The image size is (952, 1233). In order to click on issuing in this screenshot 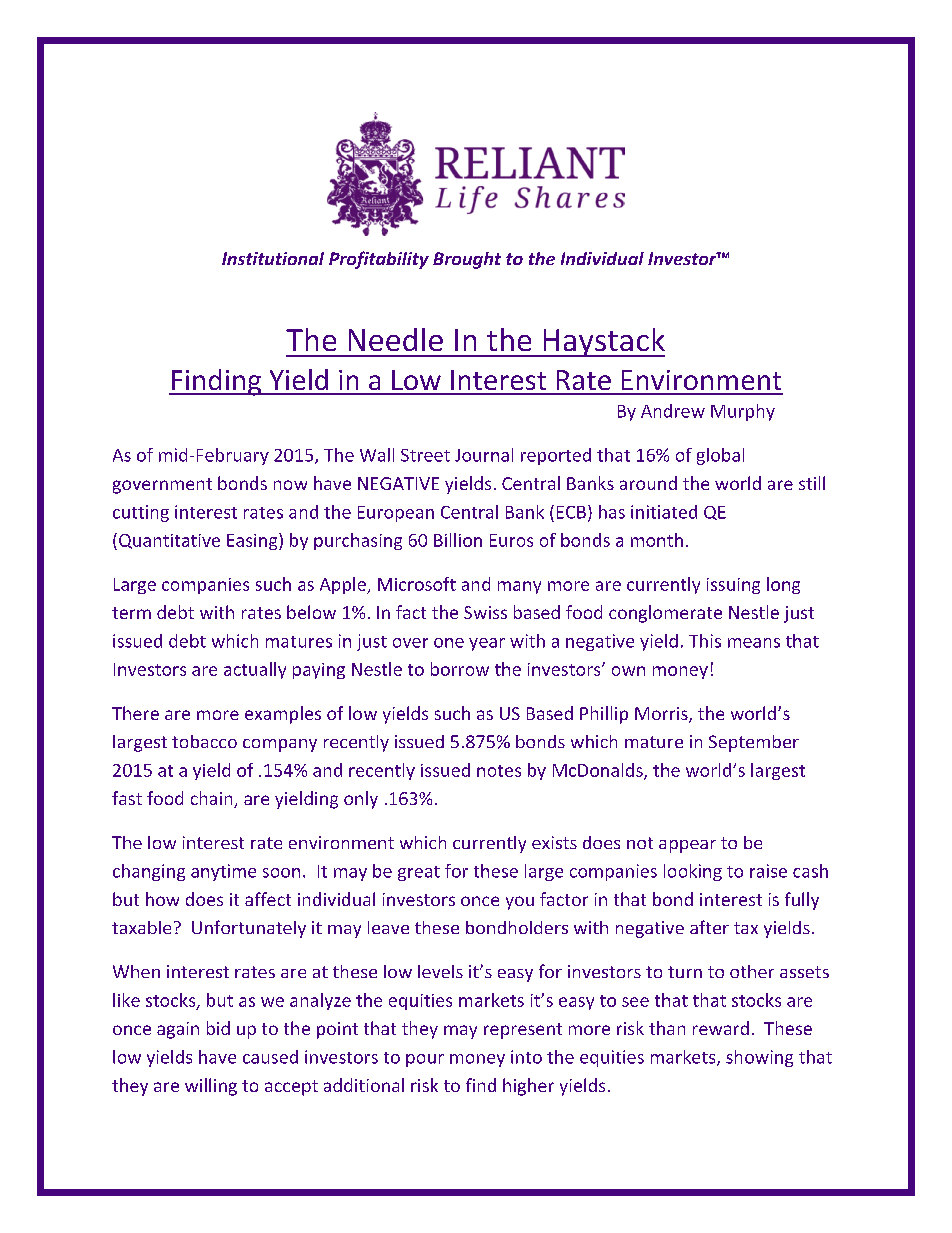, I will do `click(733, 586)`.
